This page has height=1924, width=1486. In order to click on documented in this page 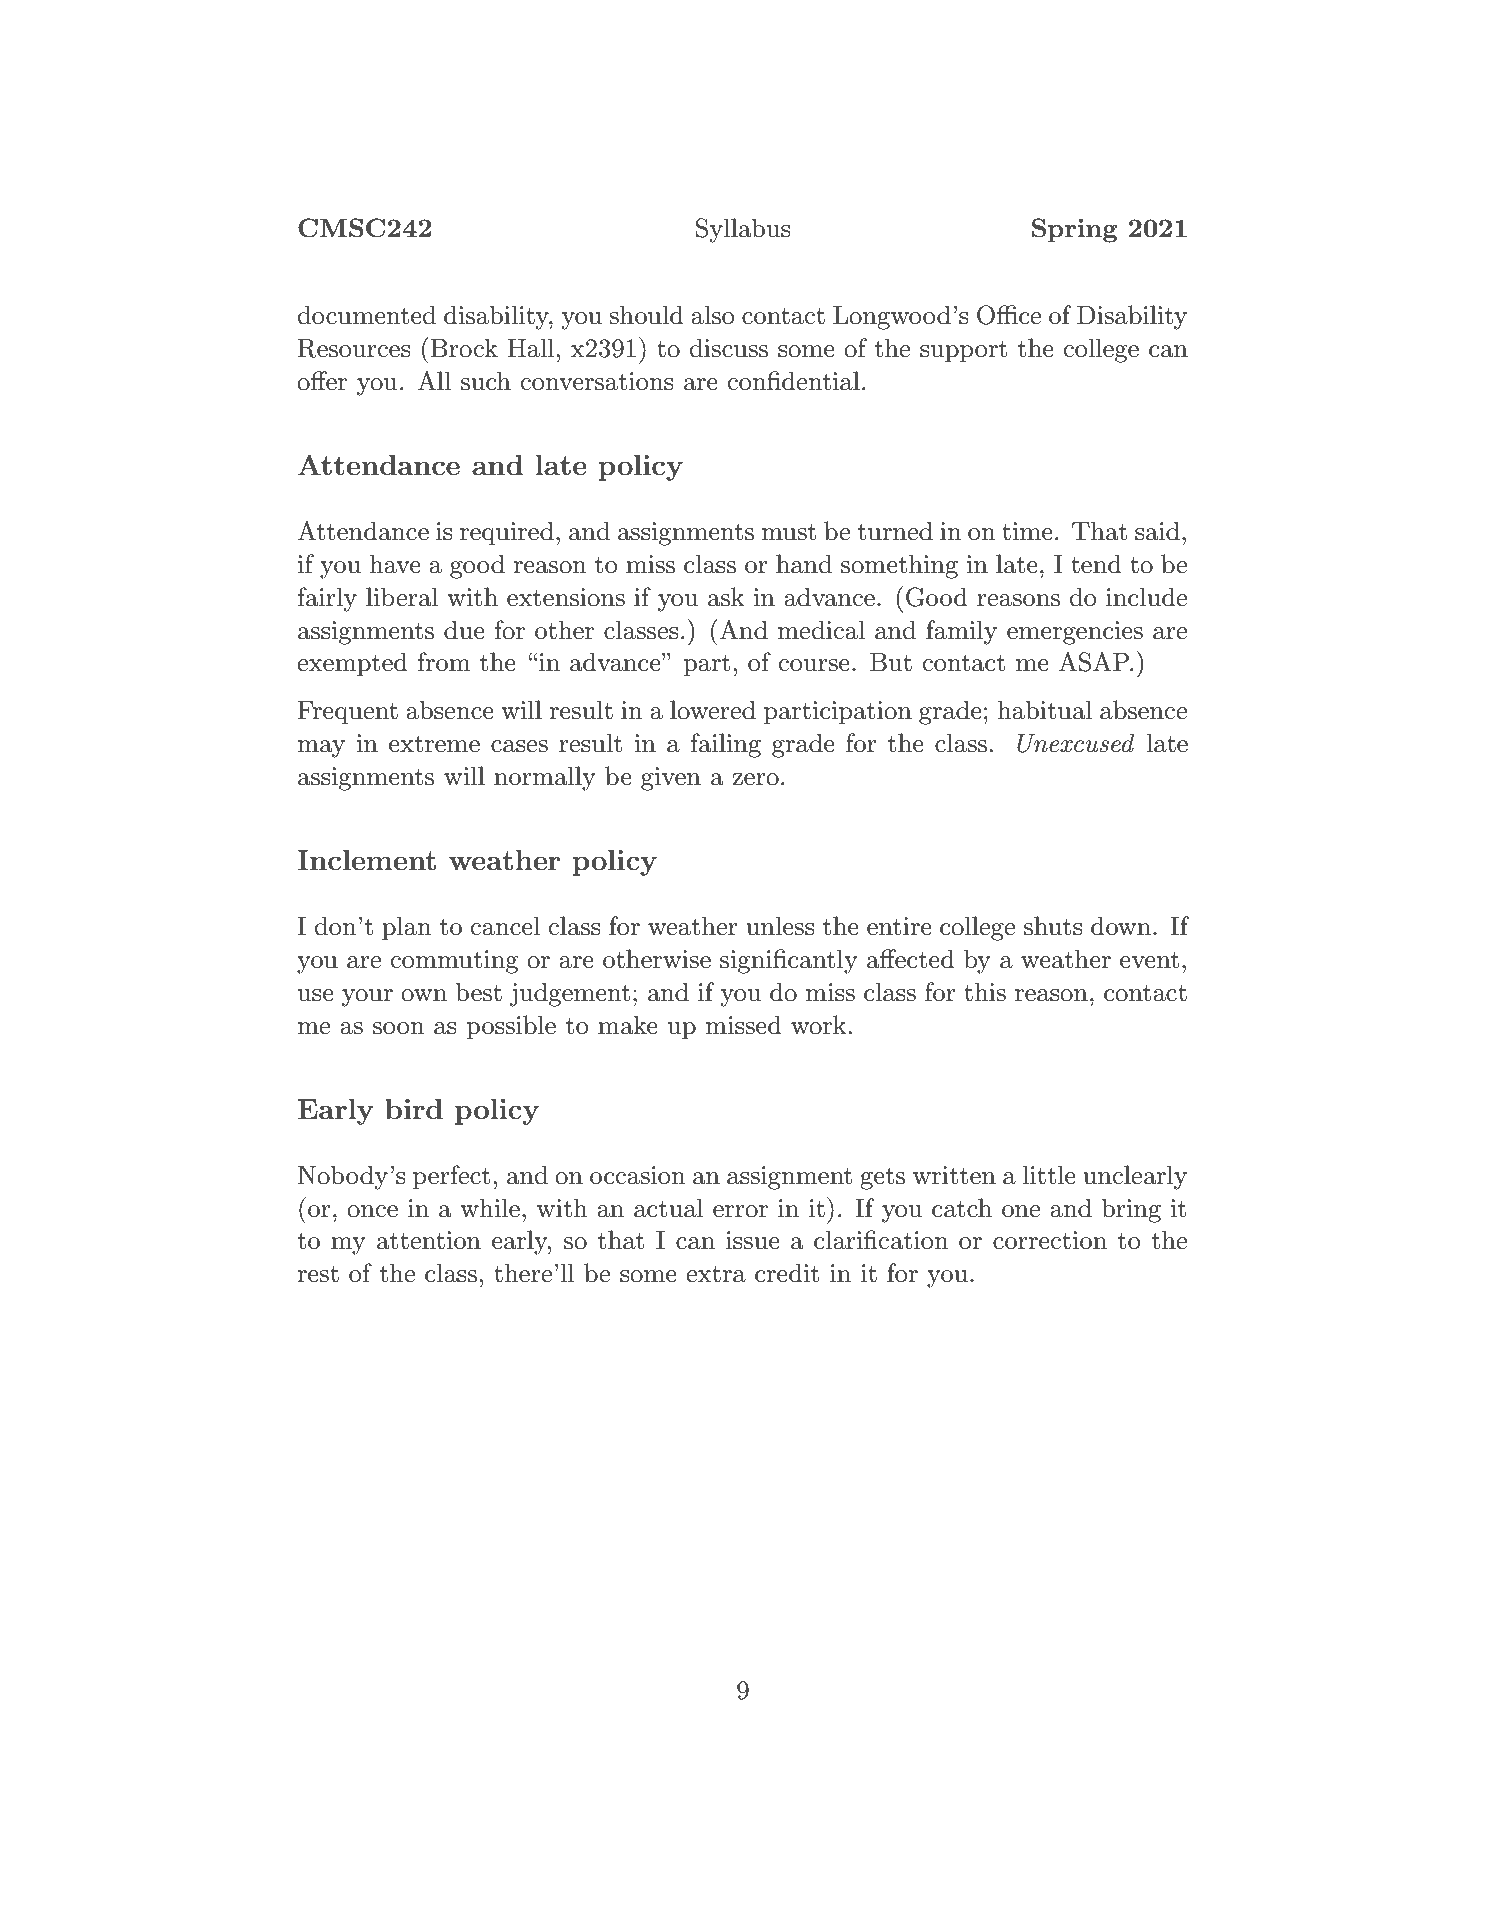, I will do `click(367, 315)`.
